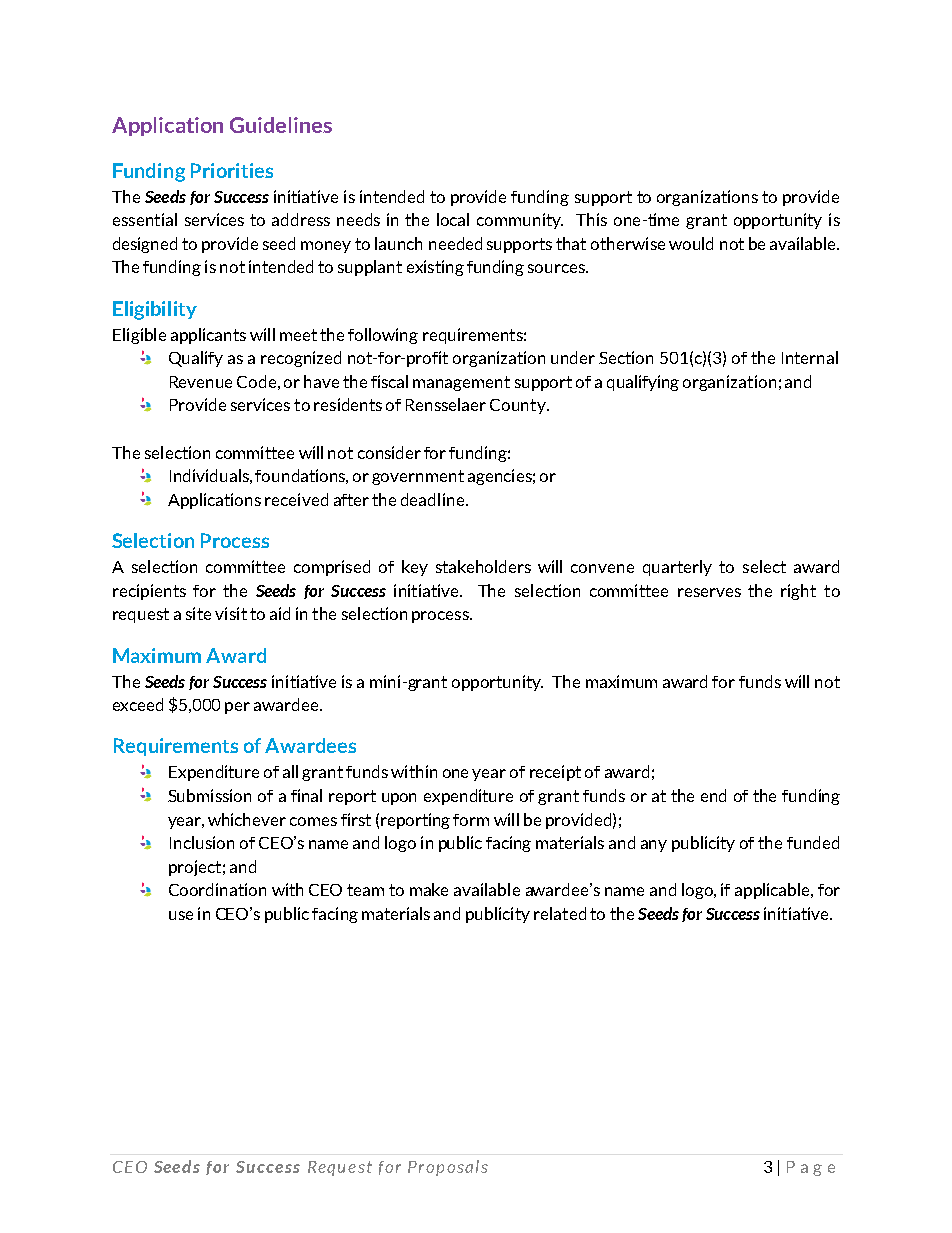 This screenshot has width=952, height=1233. Describe the element at coordinates (773, 891) in the screenshot. I see `applicable` at that location.
